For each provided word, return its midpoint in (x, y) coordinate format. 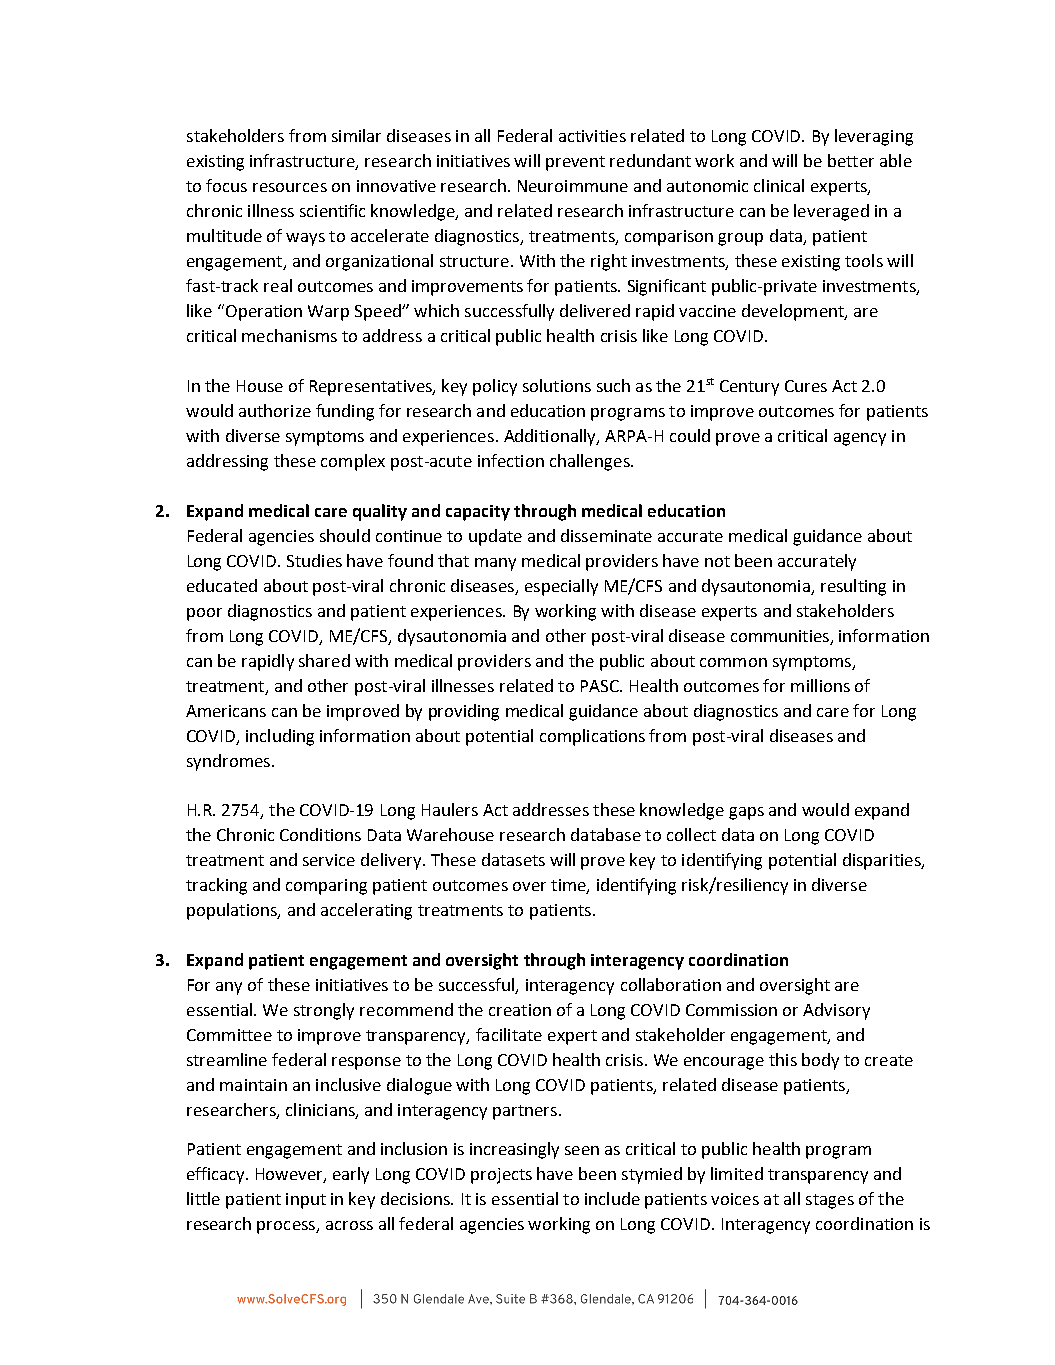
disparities (883, 861)
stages (830, 1201)
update (495, 537)
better (851, 160)
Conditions (320, 834)
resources (290, 187)
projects (501, 1176)
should (345, 535)
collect (691, 834)
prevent (575, 163)
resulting (853, 587)
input (306, 1201)
